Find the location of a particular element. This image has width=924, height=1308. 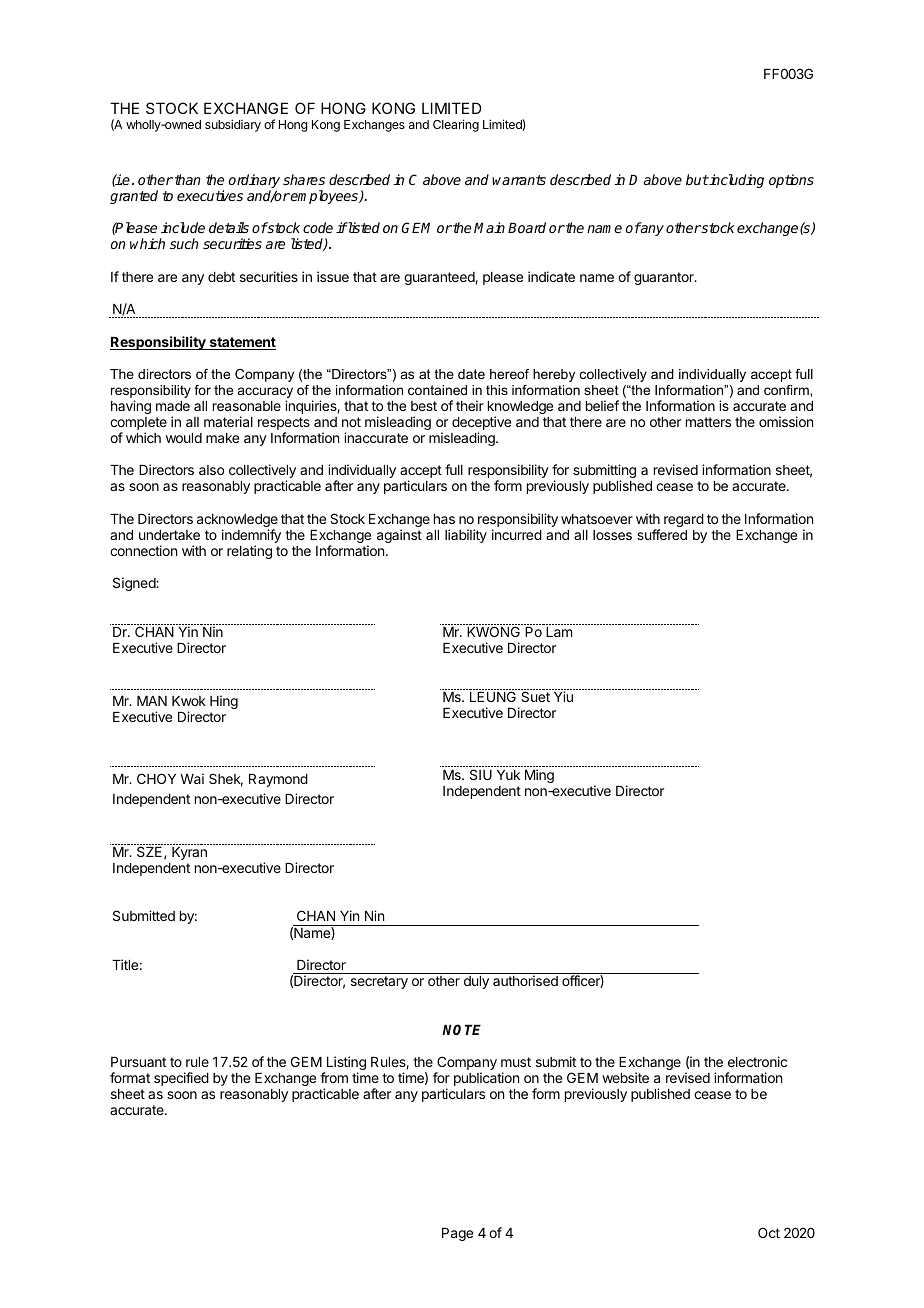

specified is located at coordinates (181, 1079).
